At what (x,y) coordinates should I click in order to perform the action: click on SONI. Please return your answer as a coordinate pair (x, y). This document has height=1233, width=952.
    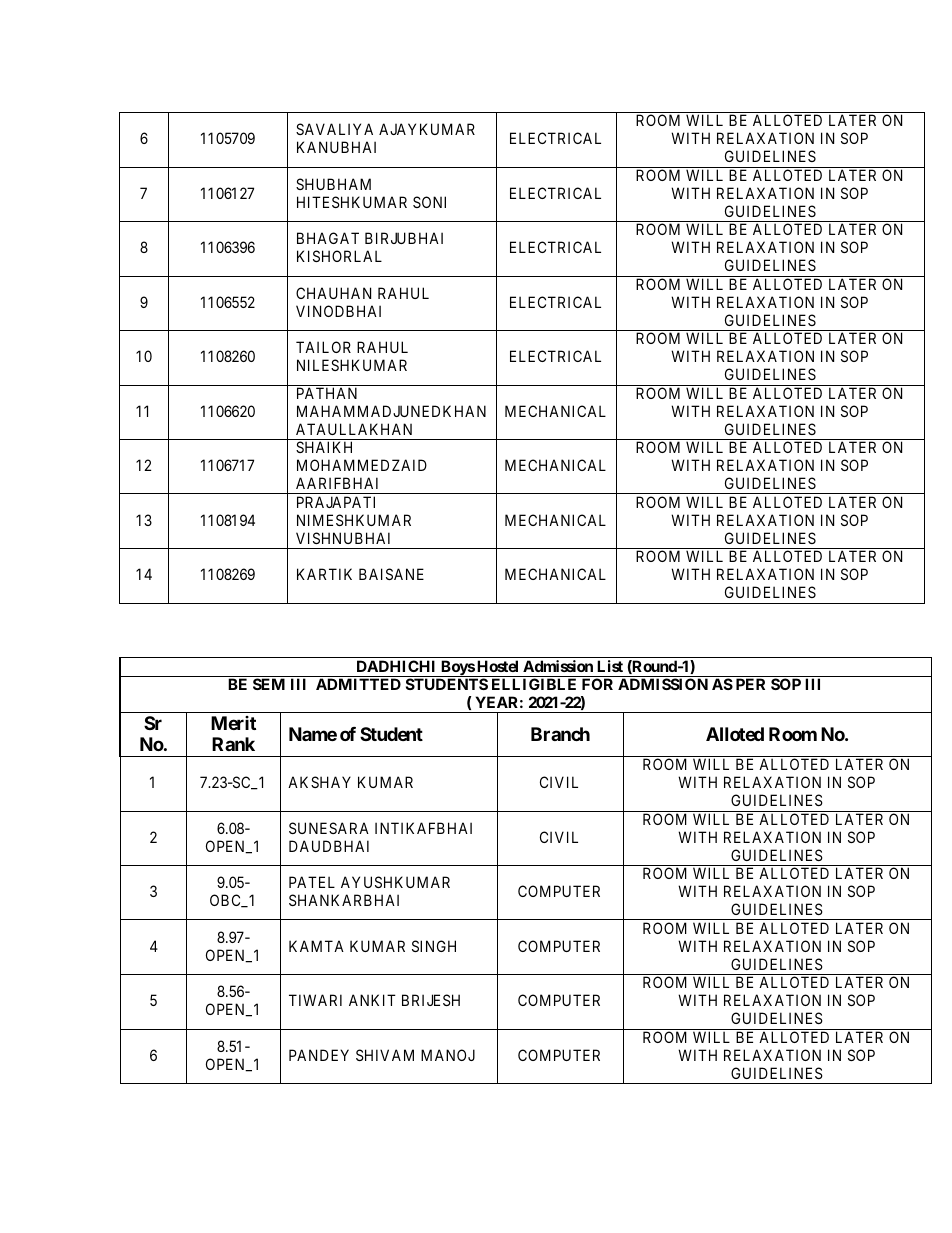
    Looking at the image, I should click on (429, 202).
